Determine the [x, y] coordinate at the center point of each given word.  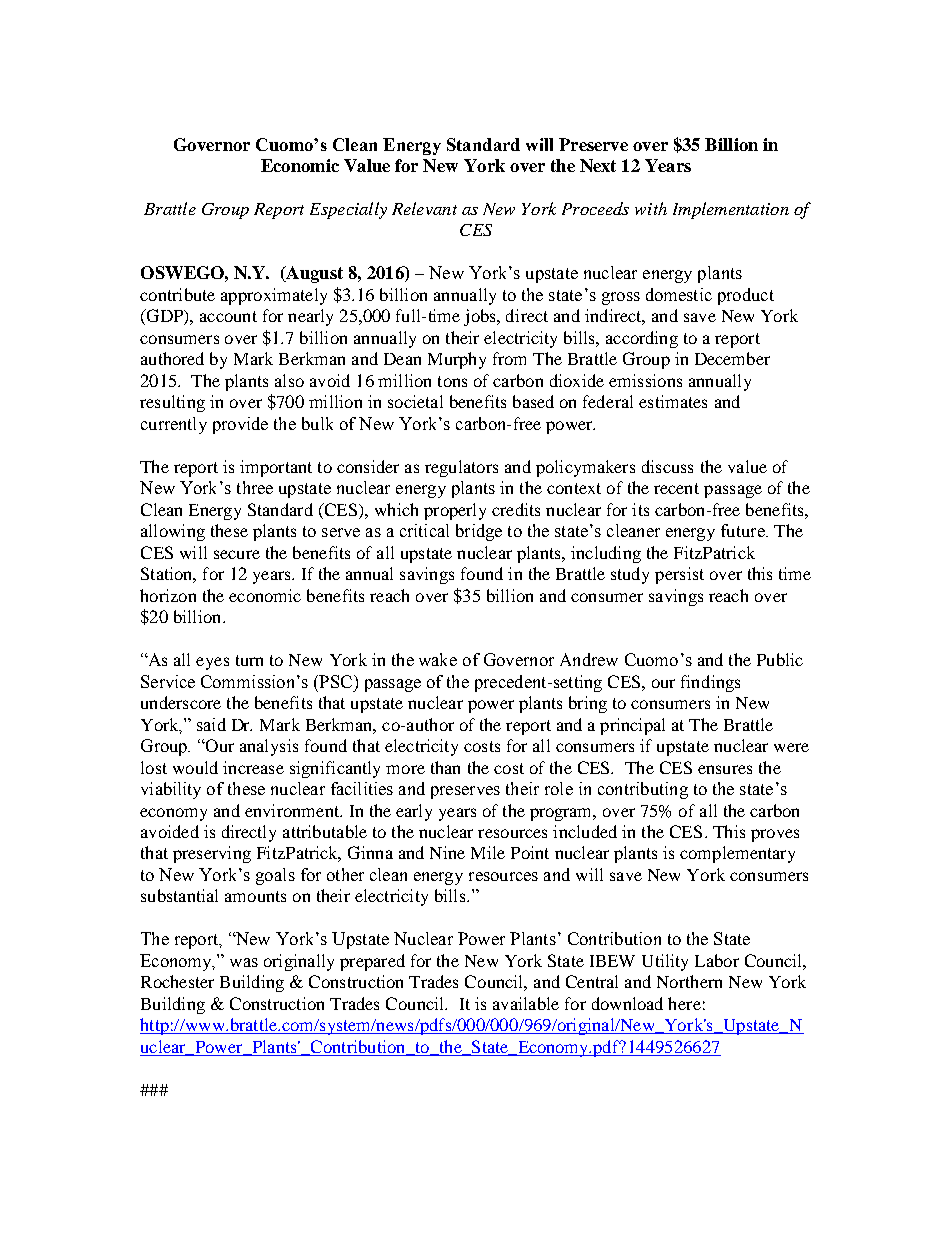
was [244, 962]
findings [710, 683]
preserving [212, 854]
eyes [212, 663]
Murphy [457, 360]
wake [438, 659]
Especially [348, 210]
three [255, 487]
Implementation [731, 210]
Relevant [424, 208]
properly [455, 511]
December [732, 358]
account [228, 316]
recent [676, 488]
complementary [737, 854]
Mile [488, 852]
